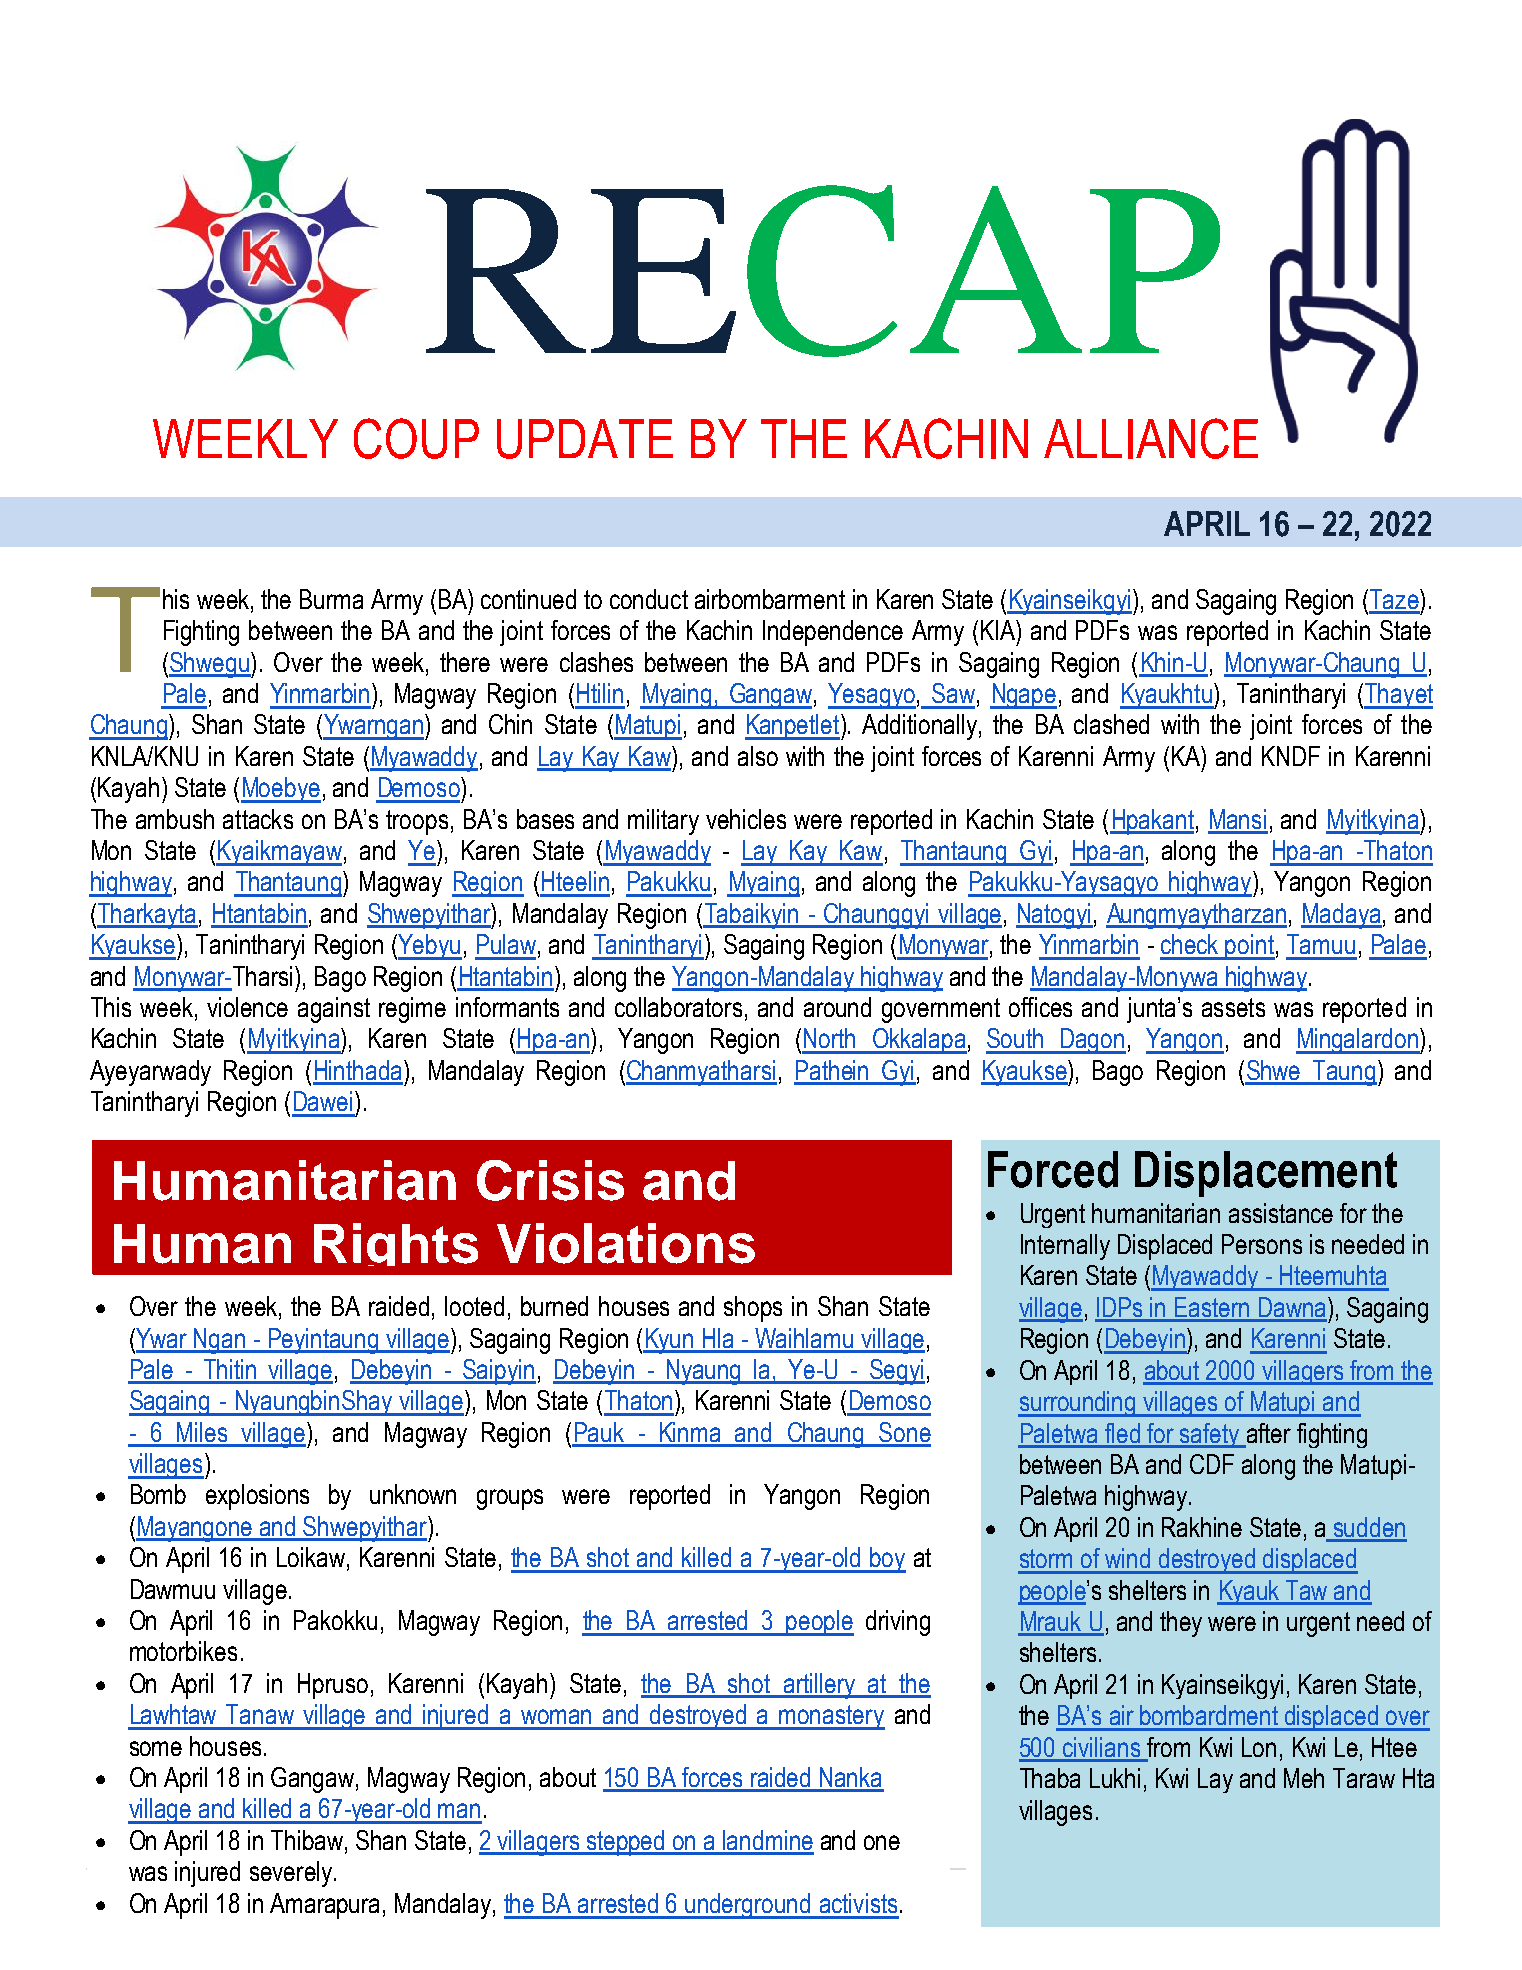 This image has width=1522, height=1970. Describe the element at coordinates (678, 1007) in the image. I see `collaborators` at that location.
